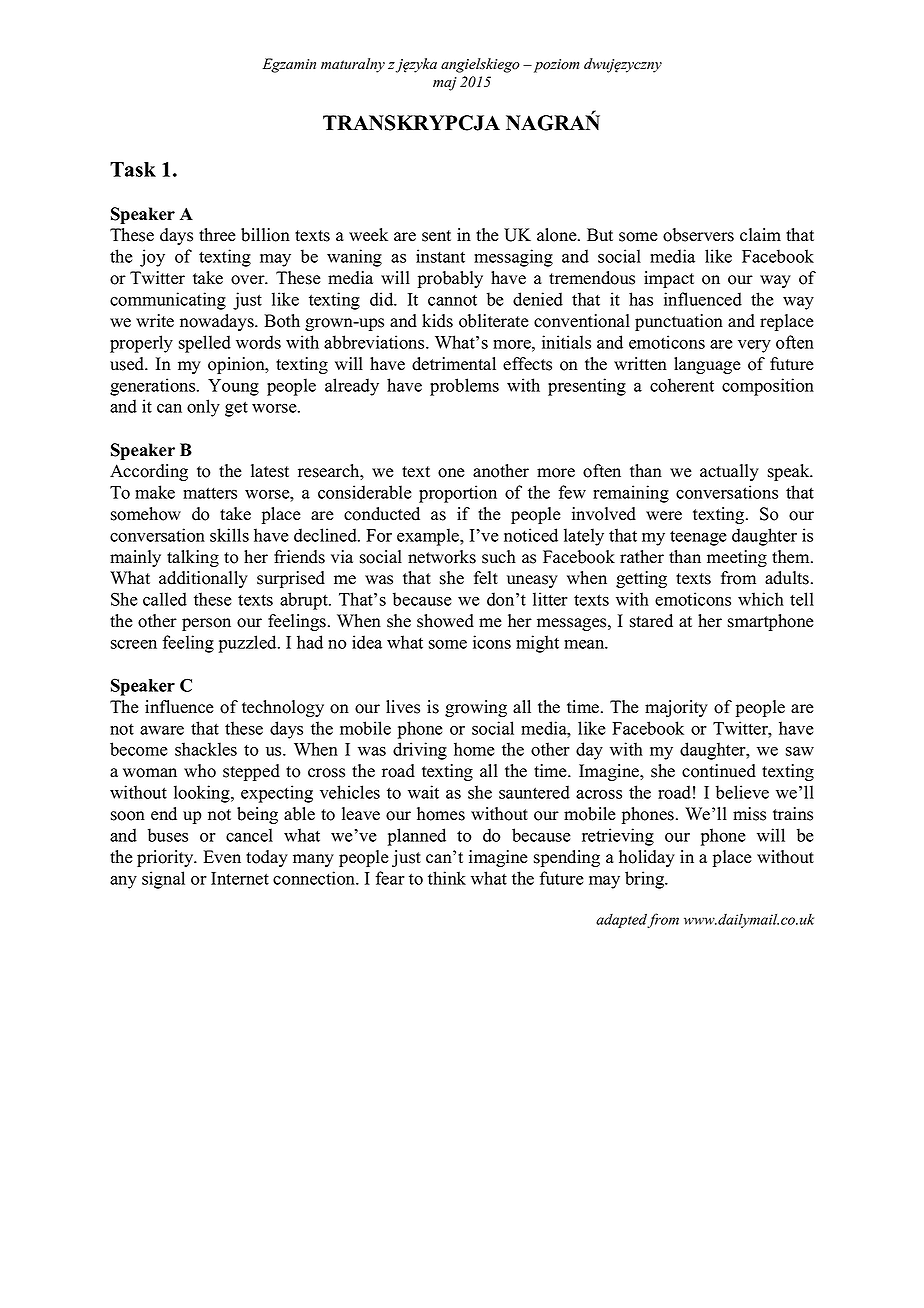  What do you see at coordinates (707, 365) in the image?
I see `language` at bounding box center [707, 365].
